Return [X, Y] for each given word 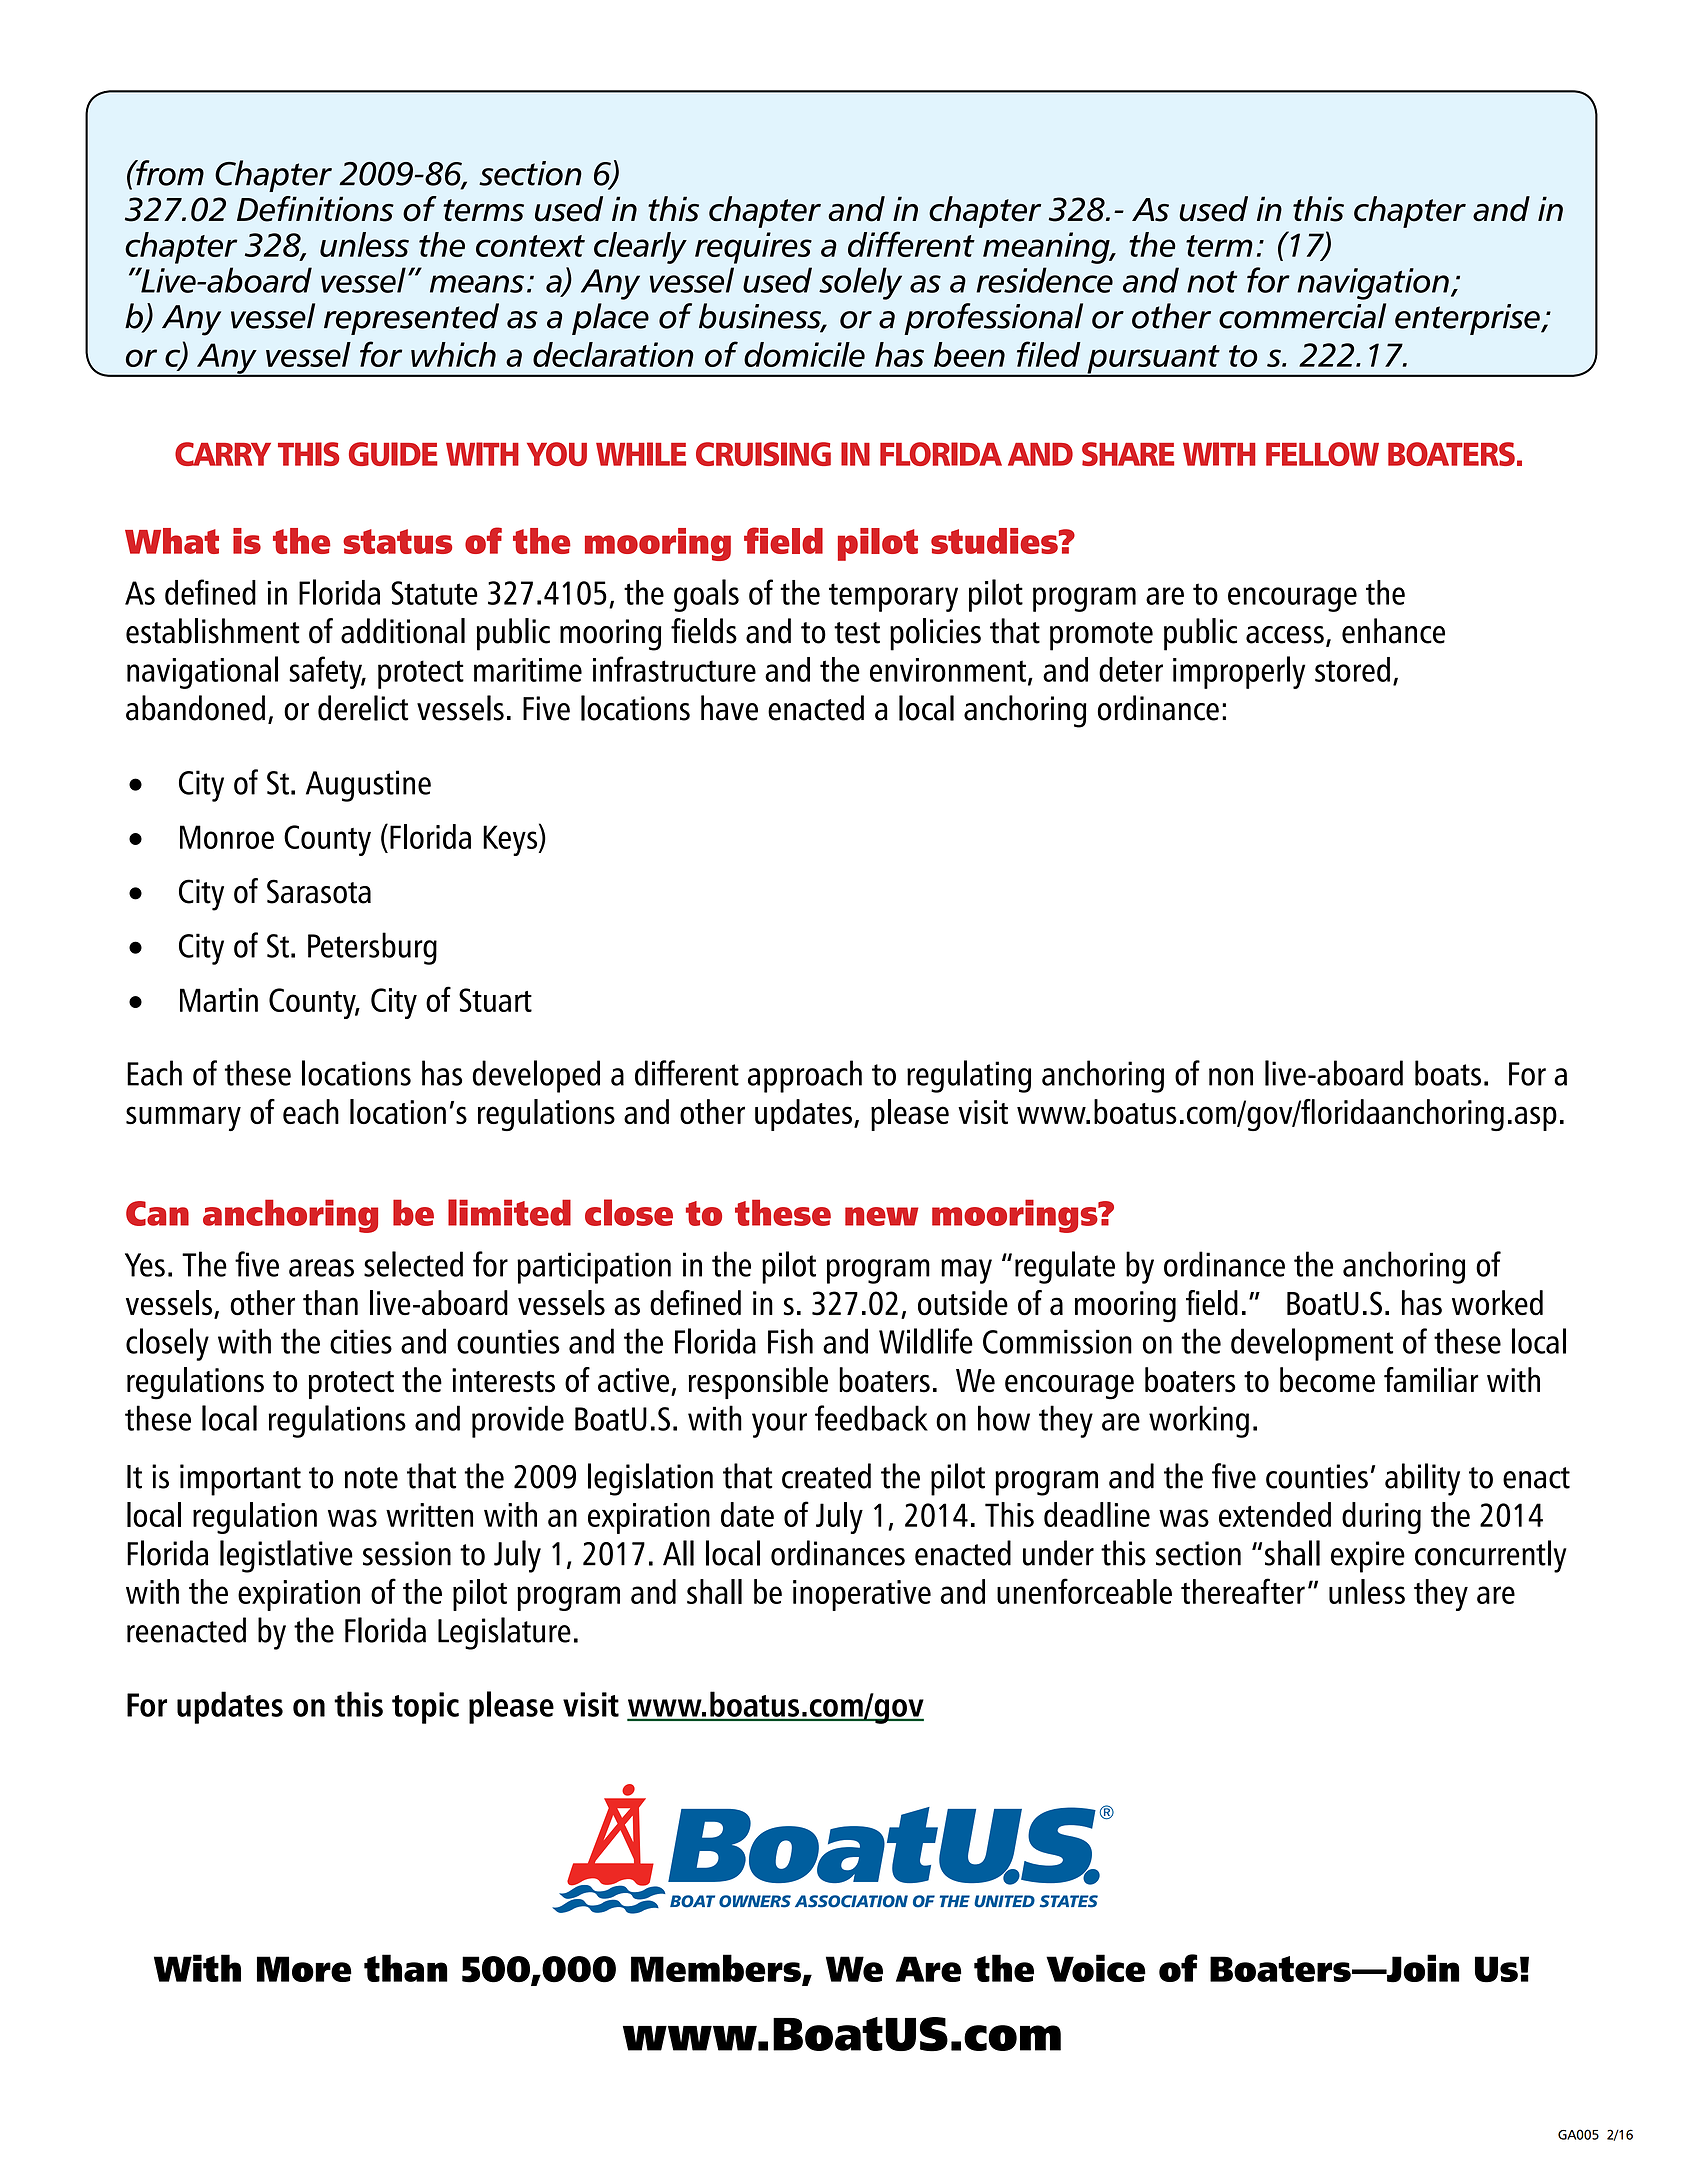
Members [717, 1969]
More [304, 1969]
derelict [363, 708]
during [1381, 1518]
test [857, 633]
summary [183, 1118]
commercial [1302, 316]
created [826, 1476]
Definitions [315, 209]
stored [1352, 669]
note [371, 1478]
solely [860, 283]
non [1231, 1077]
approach [805, 1076]
